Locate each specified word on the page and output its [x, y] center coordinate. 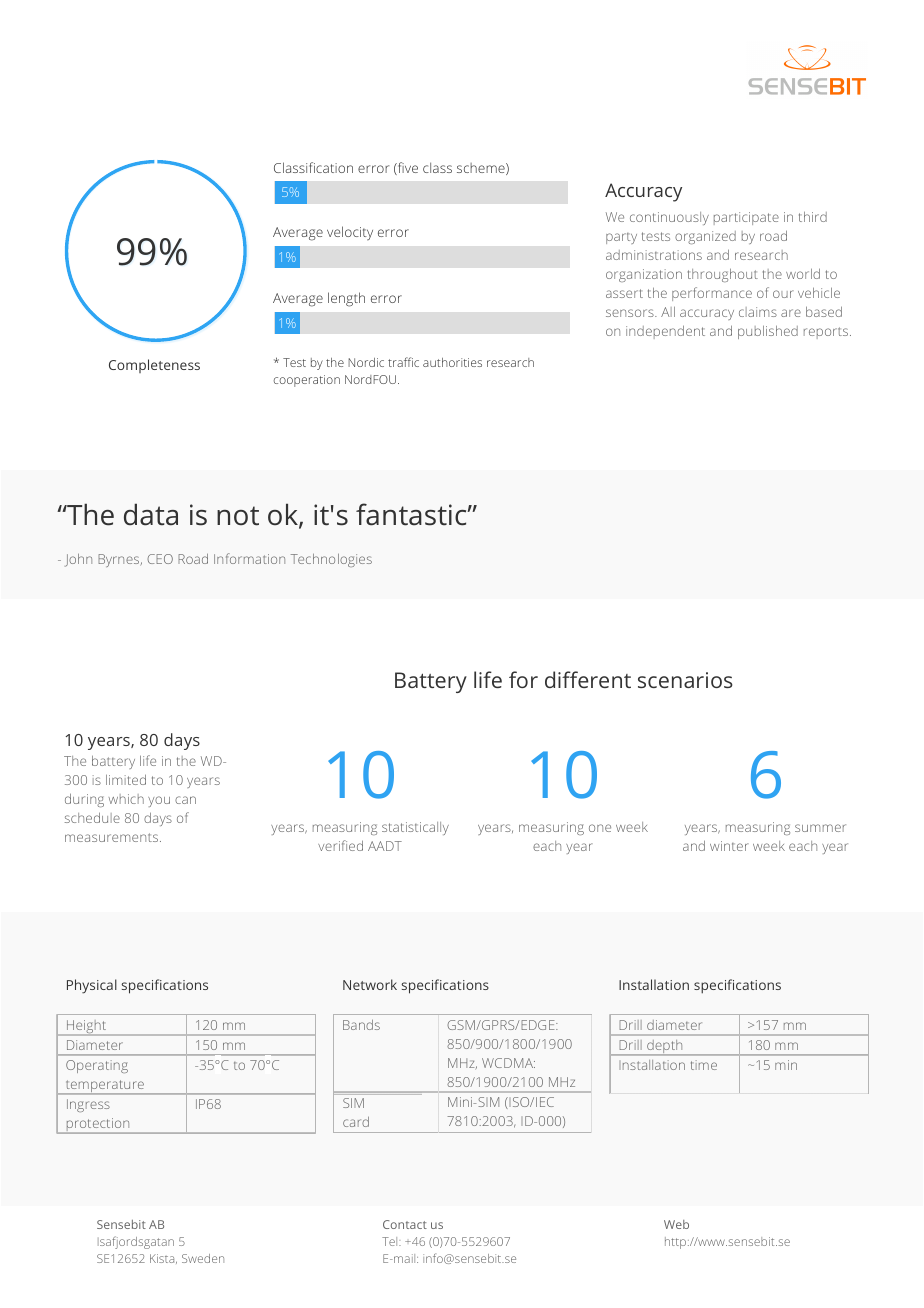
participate [746, 218]
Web [676, 1224]
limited [126, 779]
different [588, 679]
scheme [482, 169]
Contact [405, 1224]
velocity [350, 233]
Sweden [203, 1258]
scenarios [685, 680]
